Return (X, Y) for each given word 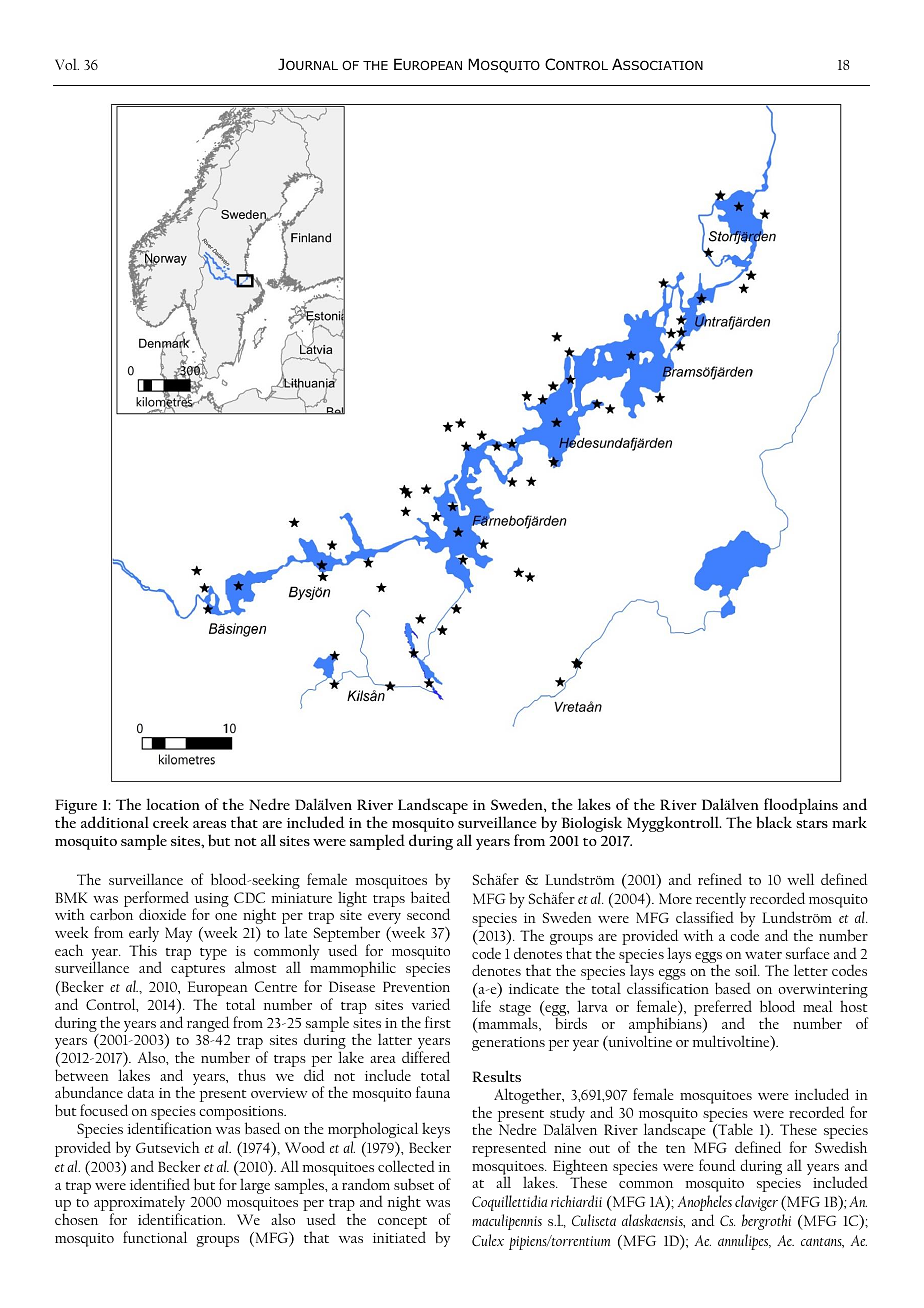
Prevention (416, 986)
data (140, 1092)
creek (171, 822)
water (763, 955)
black (774, 822)
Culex (488, 1240)
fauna (433, 1092)
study (566, 1115)
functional (155, 1237)
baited (430, 897)
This (143, 950)
